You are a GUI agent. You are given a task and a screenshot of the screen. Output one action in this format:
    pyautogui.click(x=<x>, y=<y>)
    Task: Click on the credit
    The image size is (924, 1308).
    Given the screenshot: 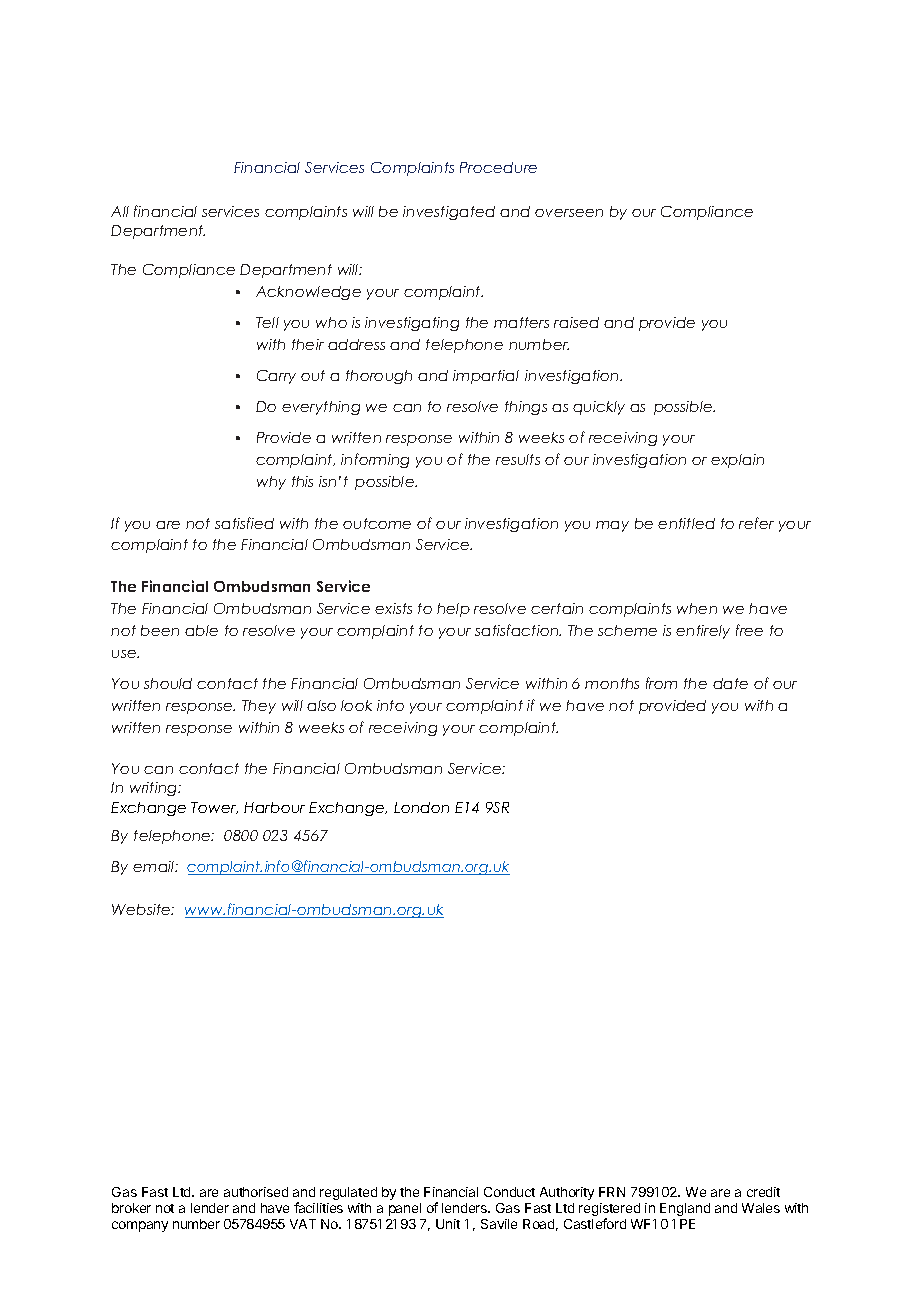 What is the action you would take?
    pyautogui.click(x=763, y=1192)
